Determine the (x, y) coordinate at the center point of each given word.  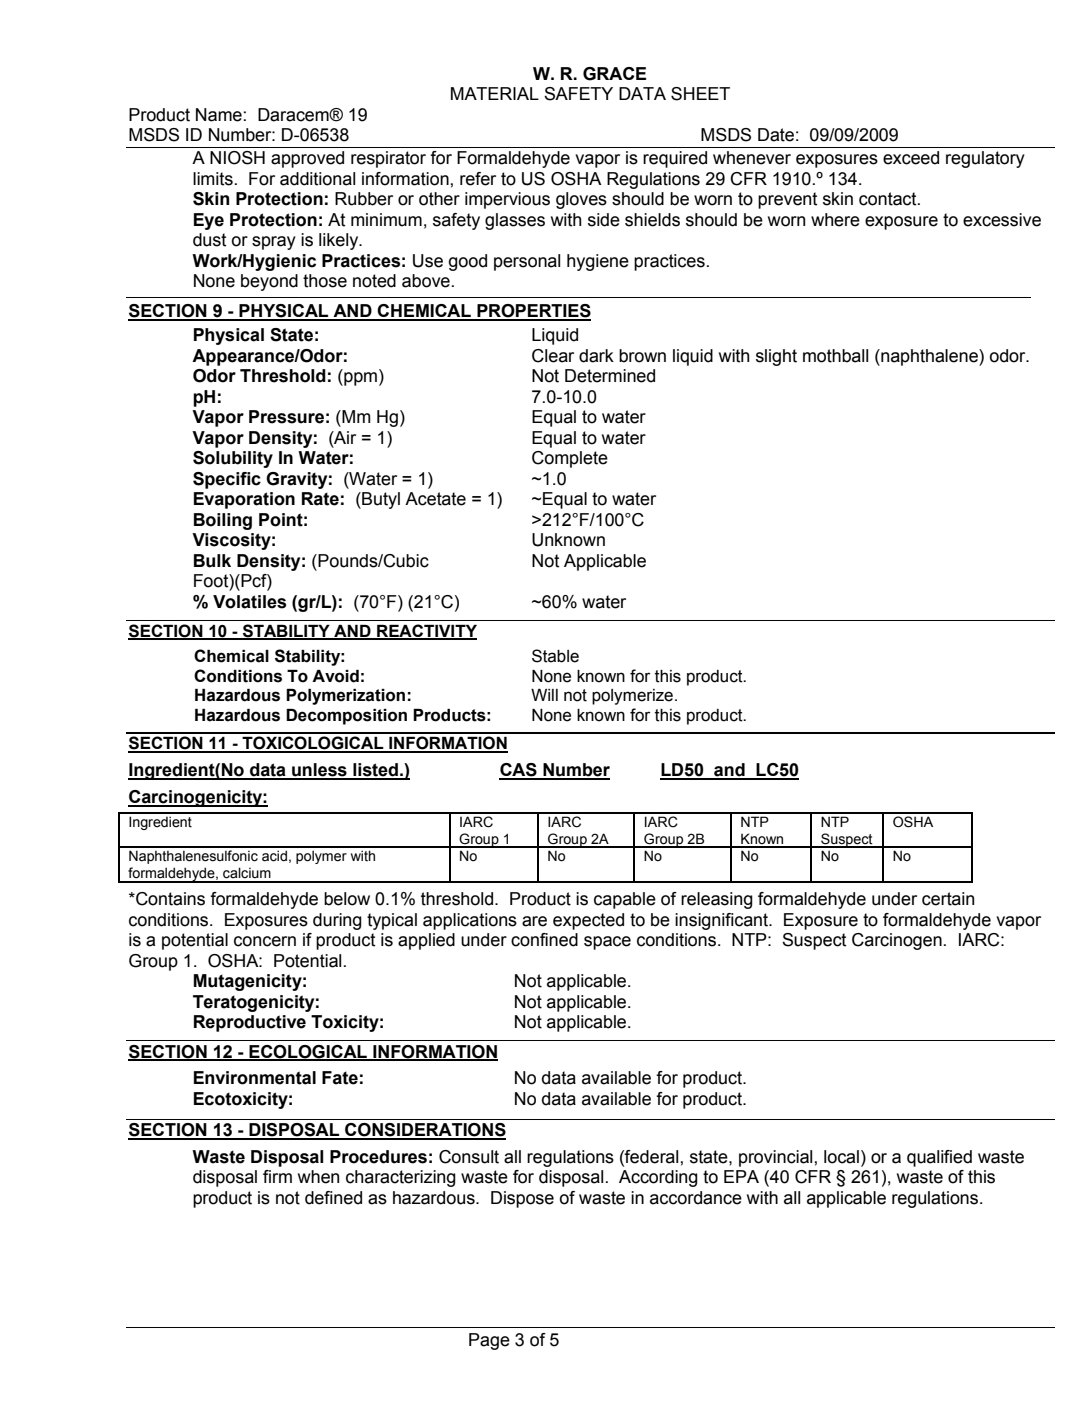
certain (948, 899)
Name (219, 115)
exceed (911, 158)
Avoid (335, 676)
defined (333, 1198)
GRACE (614, 74)
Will (544, 695)
